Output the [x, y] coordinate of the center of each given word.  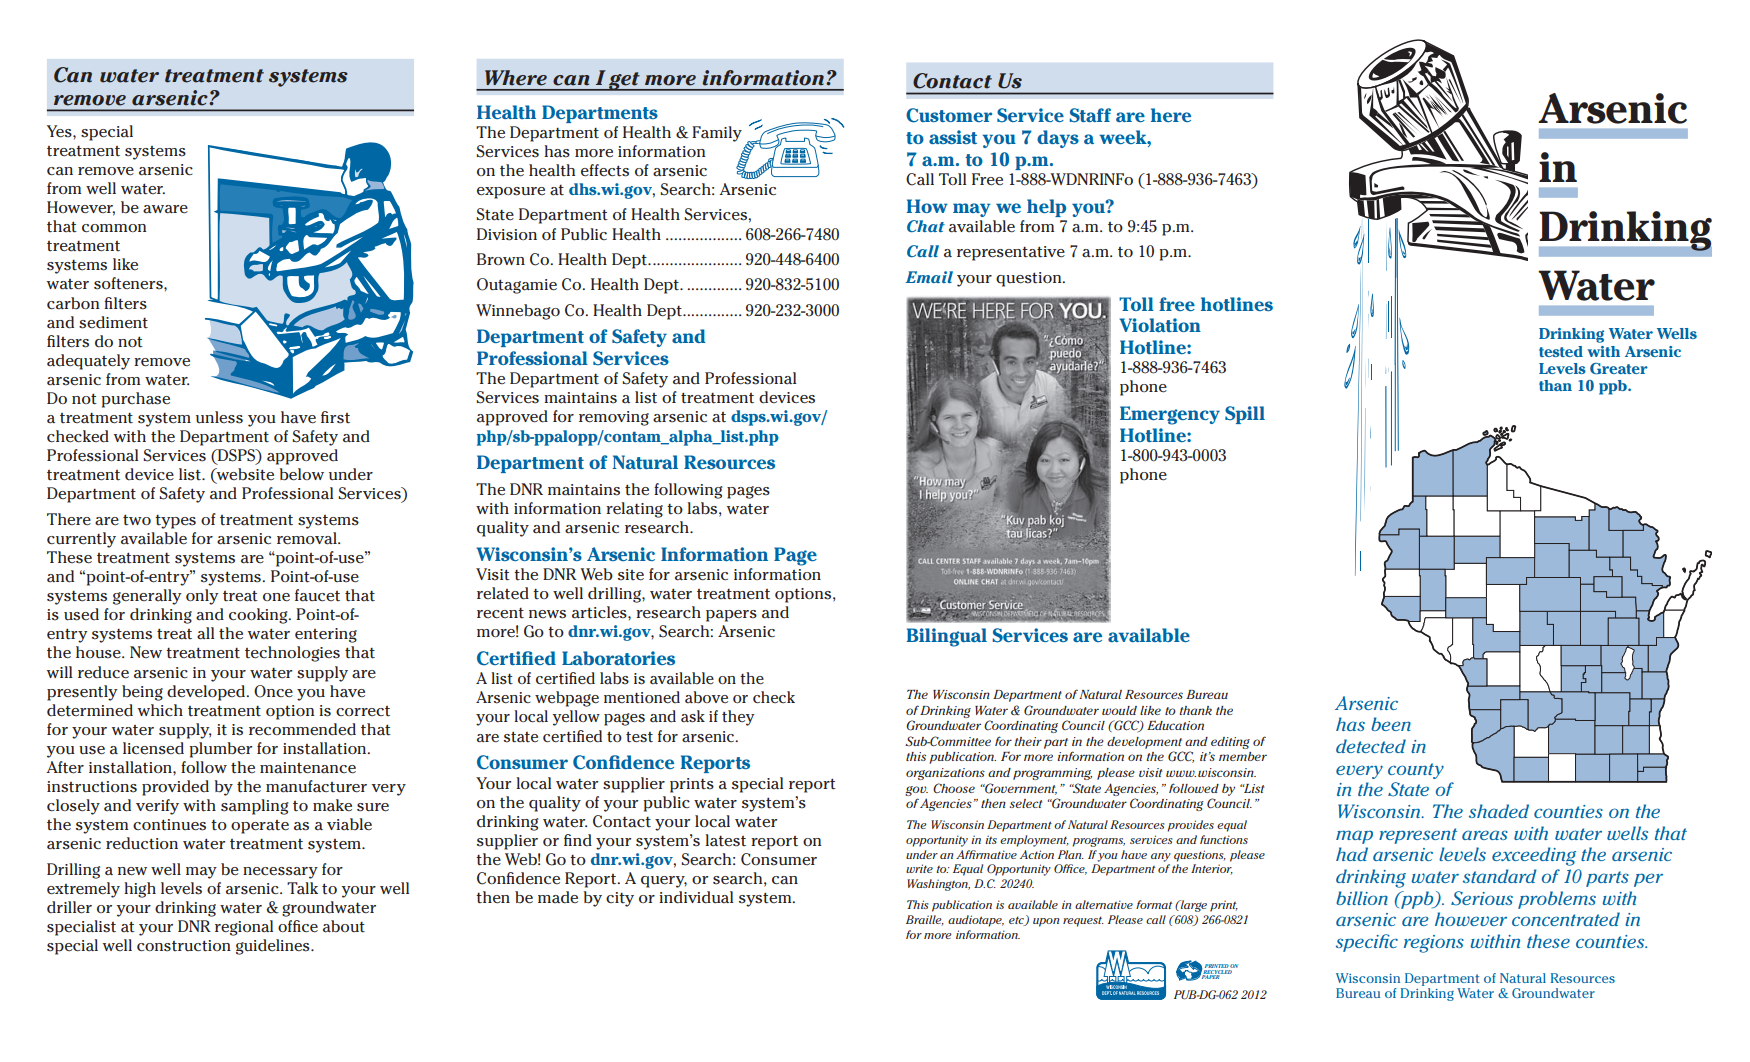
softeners [129, 283]
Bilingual [946, 637]
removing [614, 418]
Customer [949, 115]
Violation [1160, 325]
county [1416, 771]
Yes [60, 131]
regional [244, 928]
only [202, 597]
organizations [945, 774]
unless [219, 417]
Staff [1090, 115]
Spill [1245, 415]
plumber [221, 750]
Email [929, 277]
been [1391, 724]
